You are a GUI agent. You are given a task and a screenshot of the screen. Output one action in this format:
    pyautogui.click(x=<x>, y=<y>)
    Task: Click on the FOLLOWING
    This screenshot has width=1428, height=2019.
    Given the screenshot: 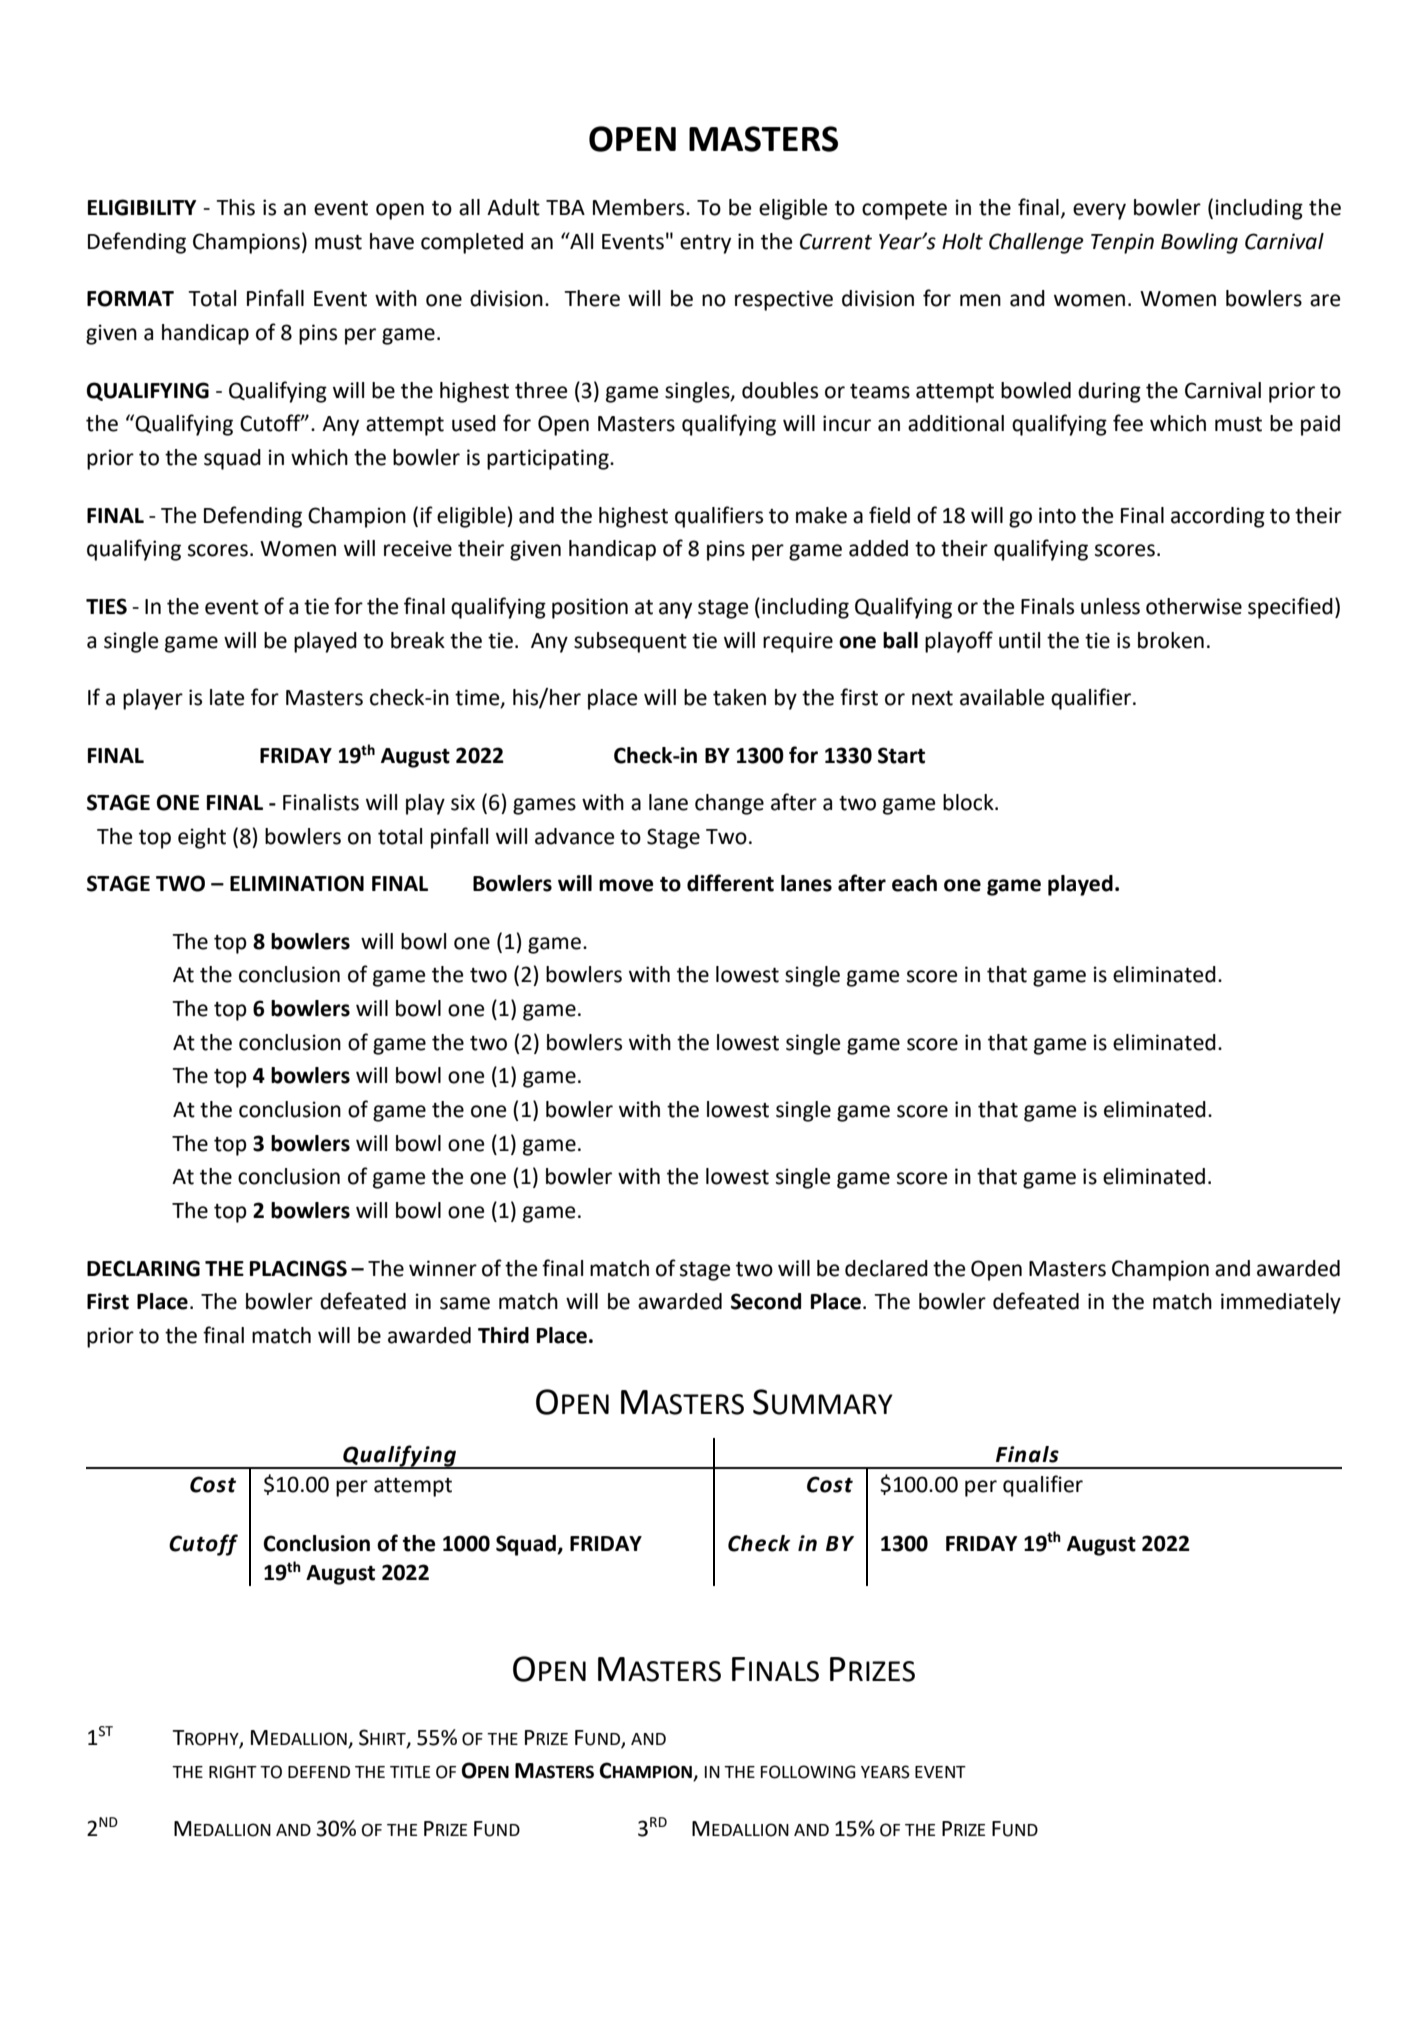 What is the action you would take?
    pyautogui.click(x=808, y=1772)
